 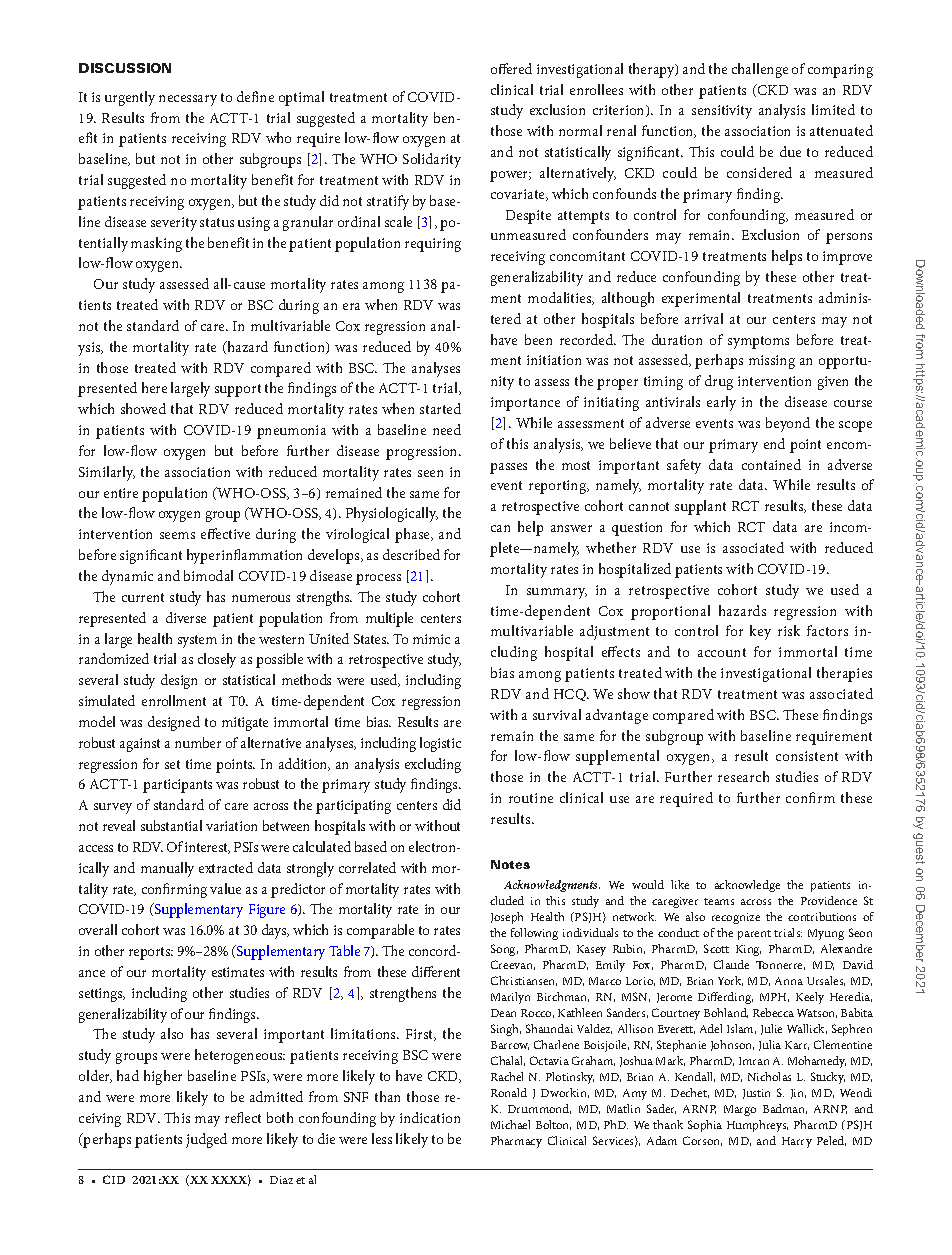 I want to click on support, so click(x=238, y=390).
